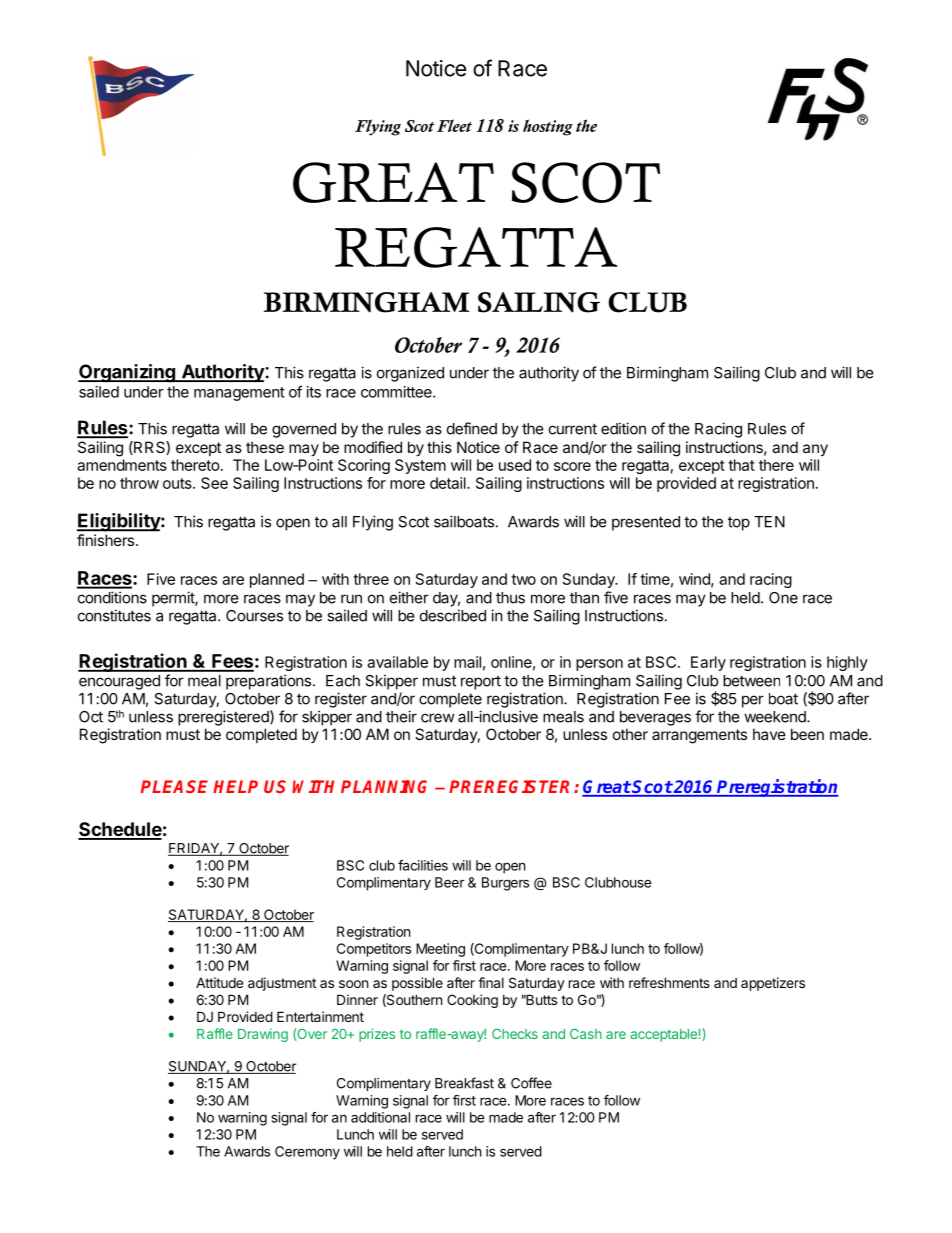  I want to click on appetizers, so click(773, 984).
